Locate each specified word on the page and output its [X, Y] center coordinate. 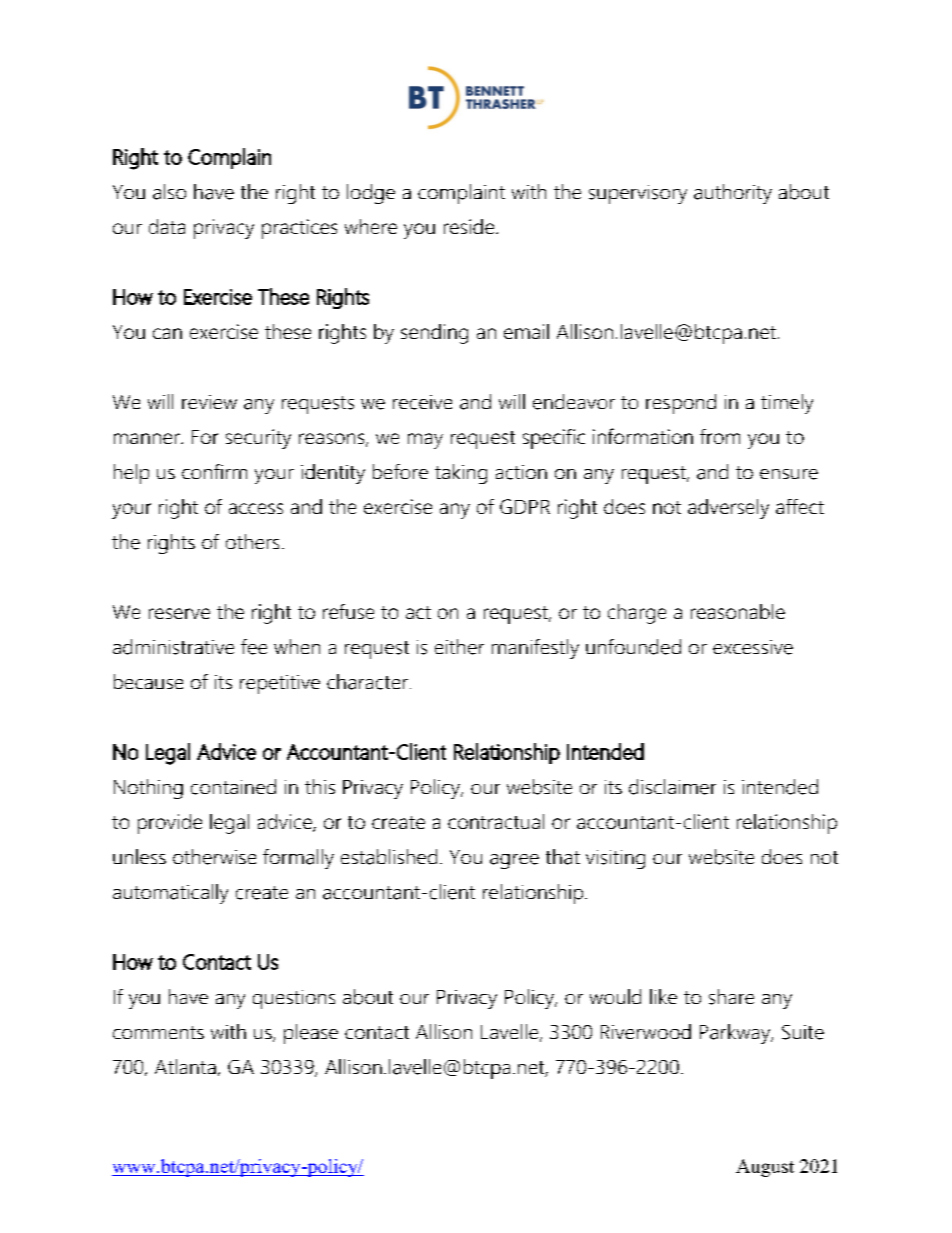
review [209, 402]
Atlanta [185, 1066]
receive [422, 402]
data [167, 226]
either [459, 647]
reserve [179, 613]
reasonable [738, 611]
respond [681, 404]
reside [470, 226]
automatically [170, 894]
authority [733, 194]
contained [233, 787]
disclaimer [672, 787]
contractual [496, 821]
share [731, 997]
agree [514, 861]
